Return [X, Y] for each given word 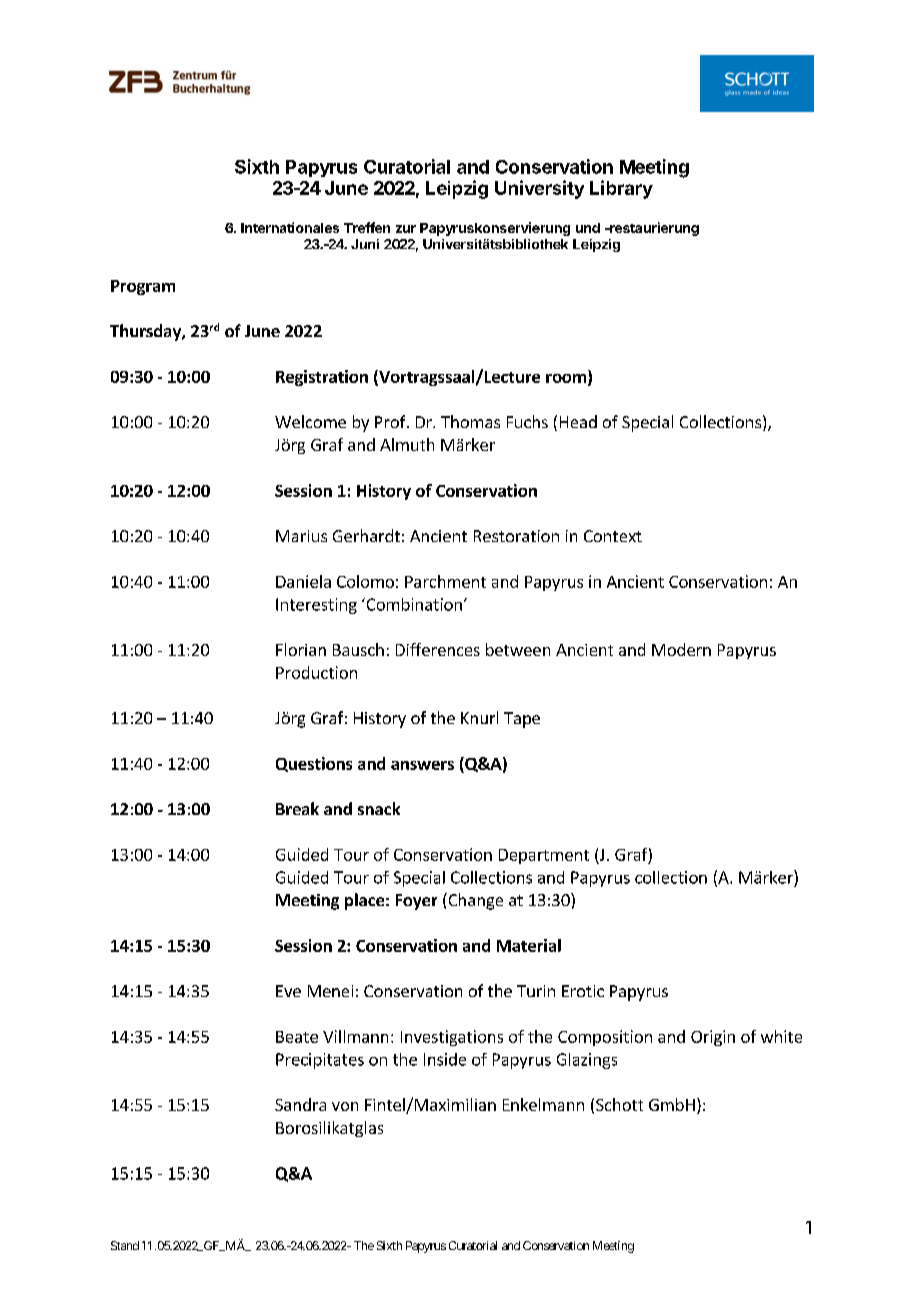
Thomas [470, 421]
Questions [314, 764]
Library [621, 189]
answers [422, 765]
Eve [288, 991]
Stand [125, 1245]
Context [613, 536]
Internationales [290, 227]
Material [529, 945]
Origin [713, 1038]
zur [406, 229]
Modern [681, 649]
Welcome [310, 421]
